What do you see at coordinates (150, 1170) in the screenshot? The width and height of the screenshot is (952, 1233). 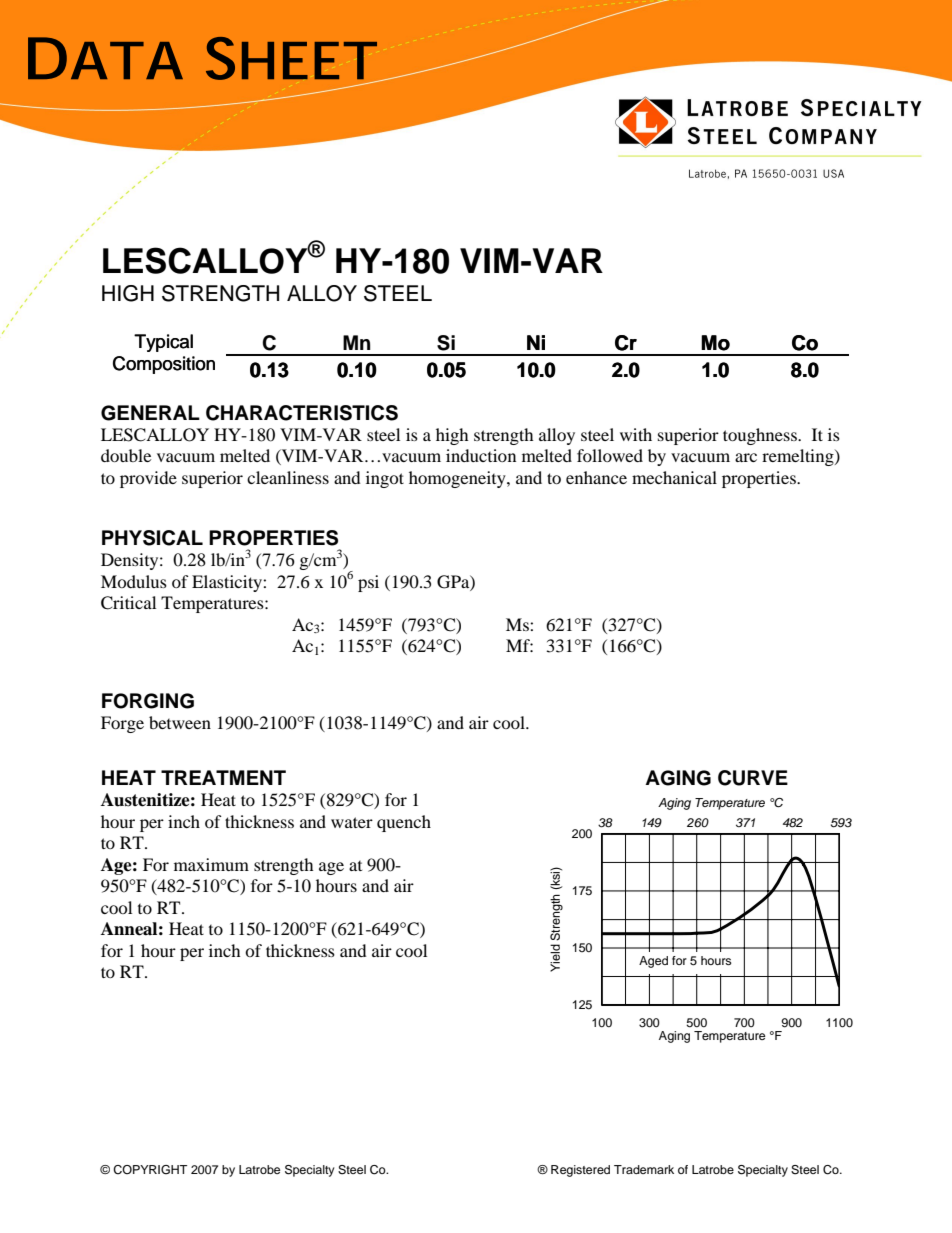 I see `COPYRIGHT` at bounding box center [150, 1170].
